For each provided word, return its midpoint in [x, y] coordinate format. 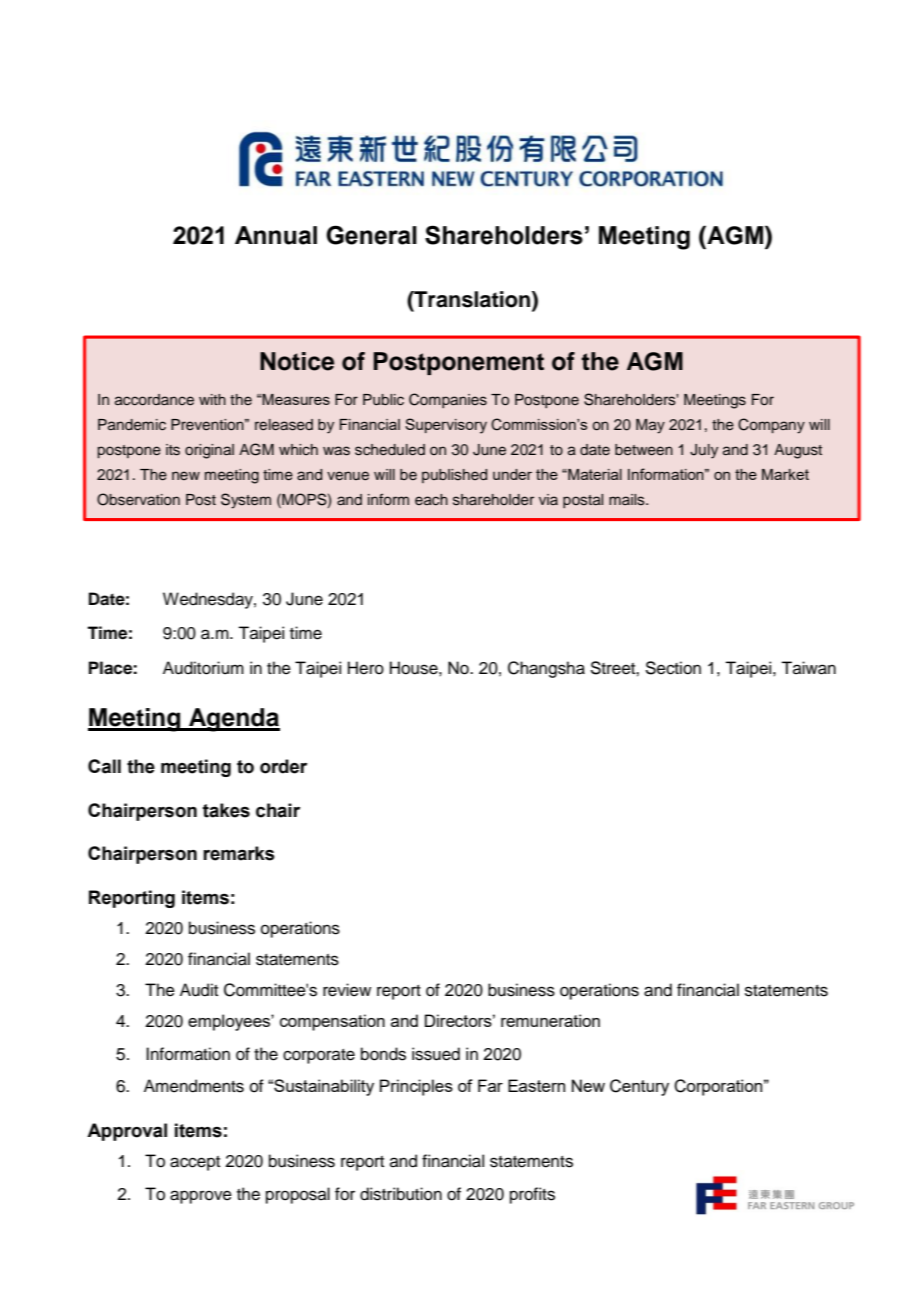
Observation [138, 499]
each [431, 500]
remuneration [550, 1020]
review [347, 990]
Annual [276, 235]
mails [628, 500]
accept [195, 1163]
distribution [401, 1194]
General [371, 235]
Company [771, 426]
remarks [239, 853]
